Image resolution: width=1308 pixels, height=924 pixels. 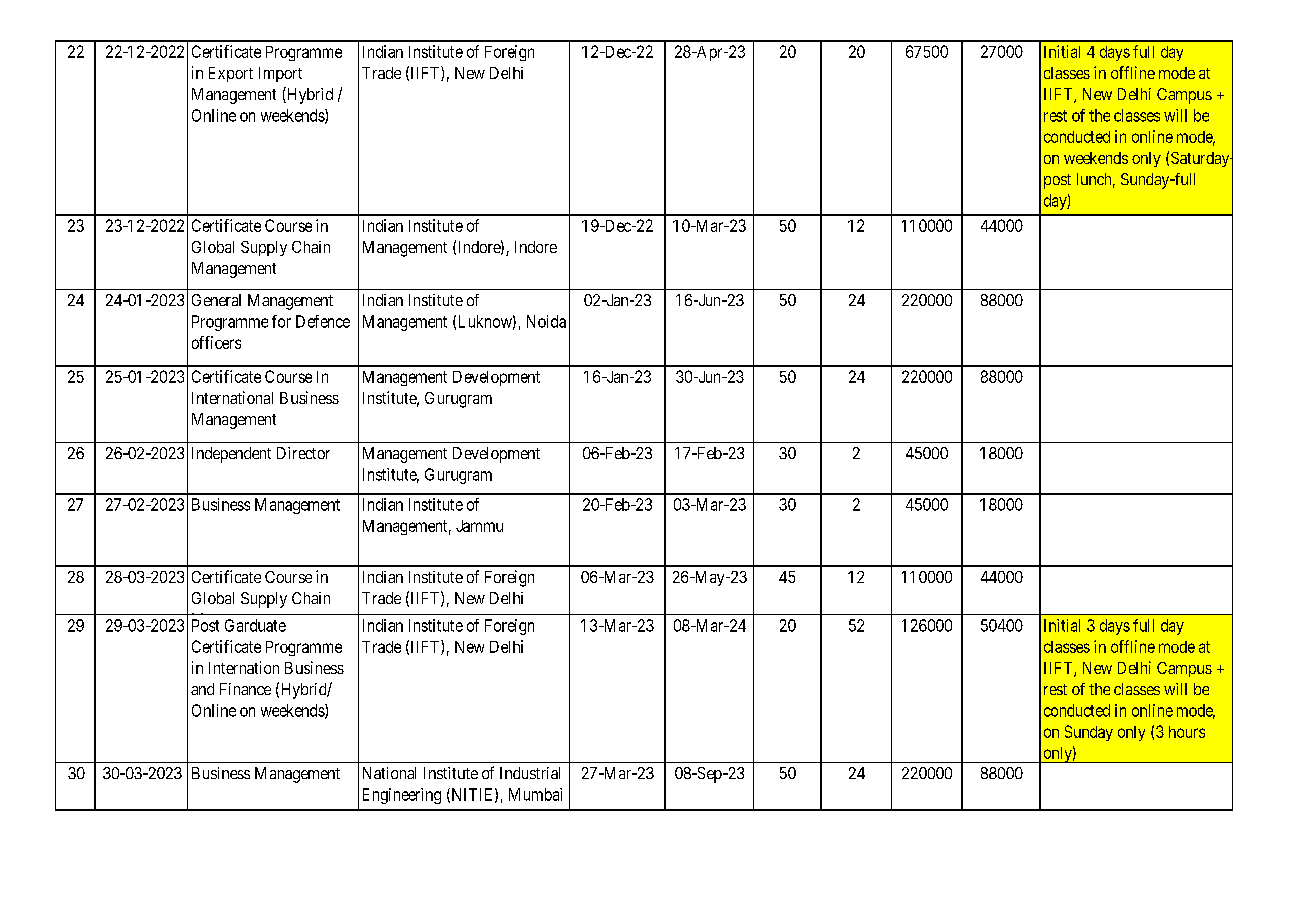 What do you see at coordinates (280, 74) in the screenshot?
I see `Import` at bounding box center [280, 74].
